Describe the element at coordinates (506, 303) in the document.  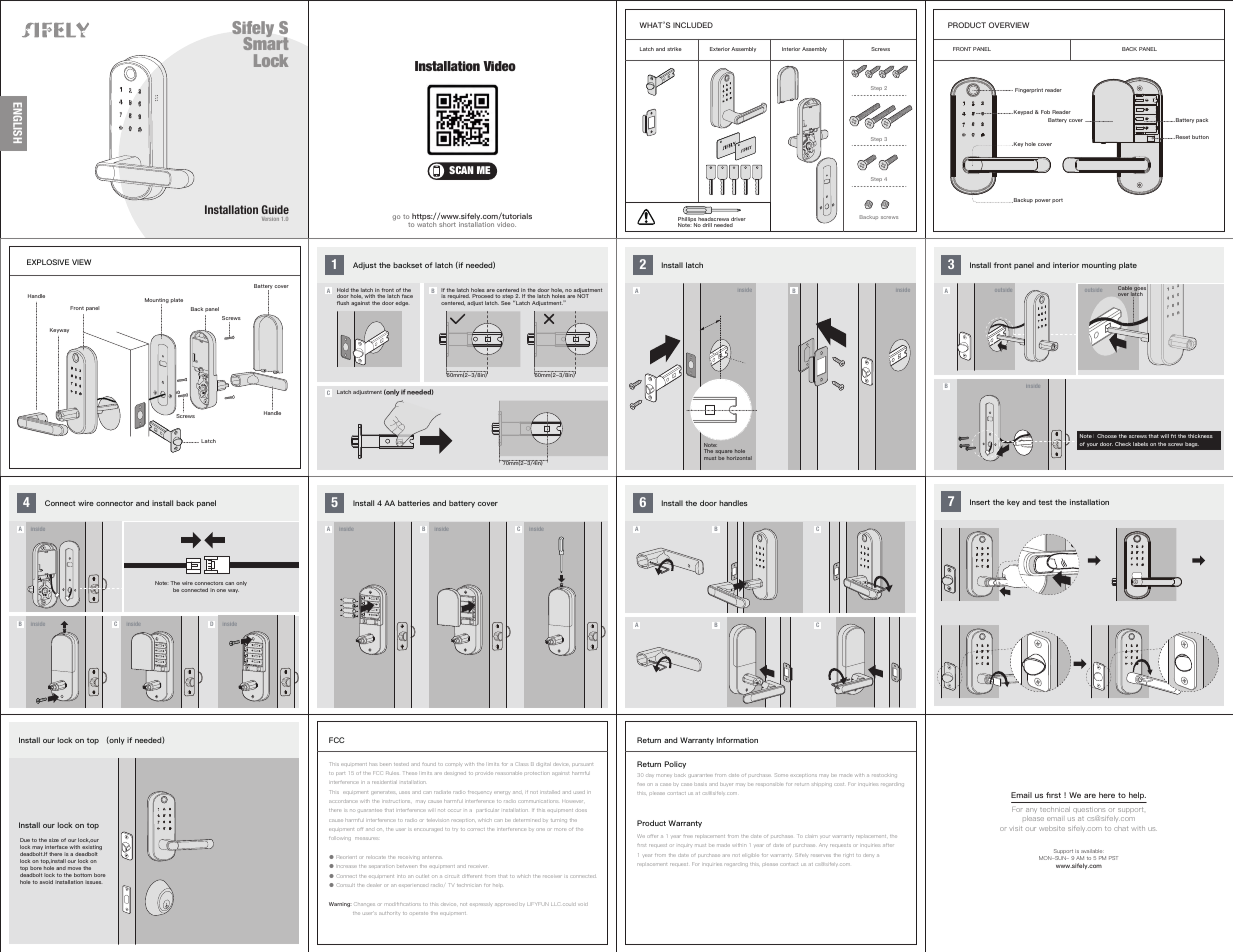
I see `See` at that location.
